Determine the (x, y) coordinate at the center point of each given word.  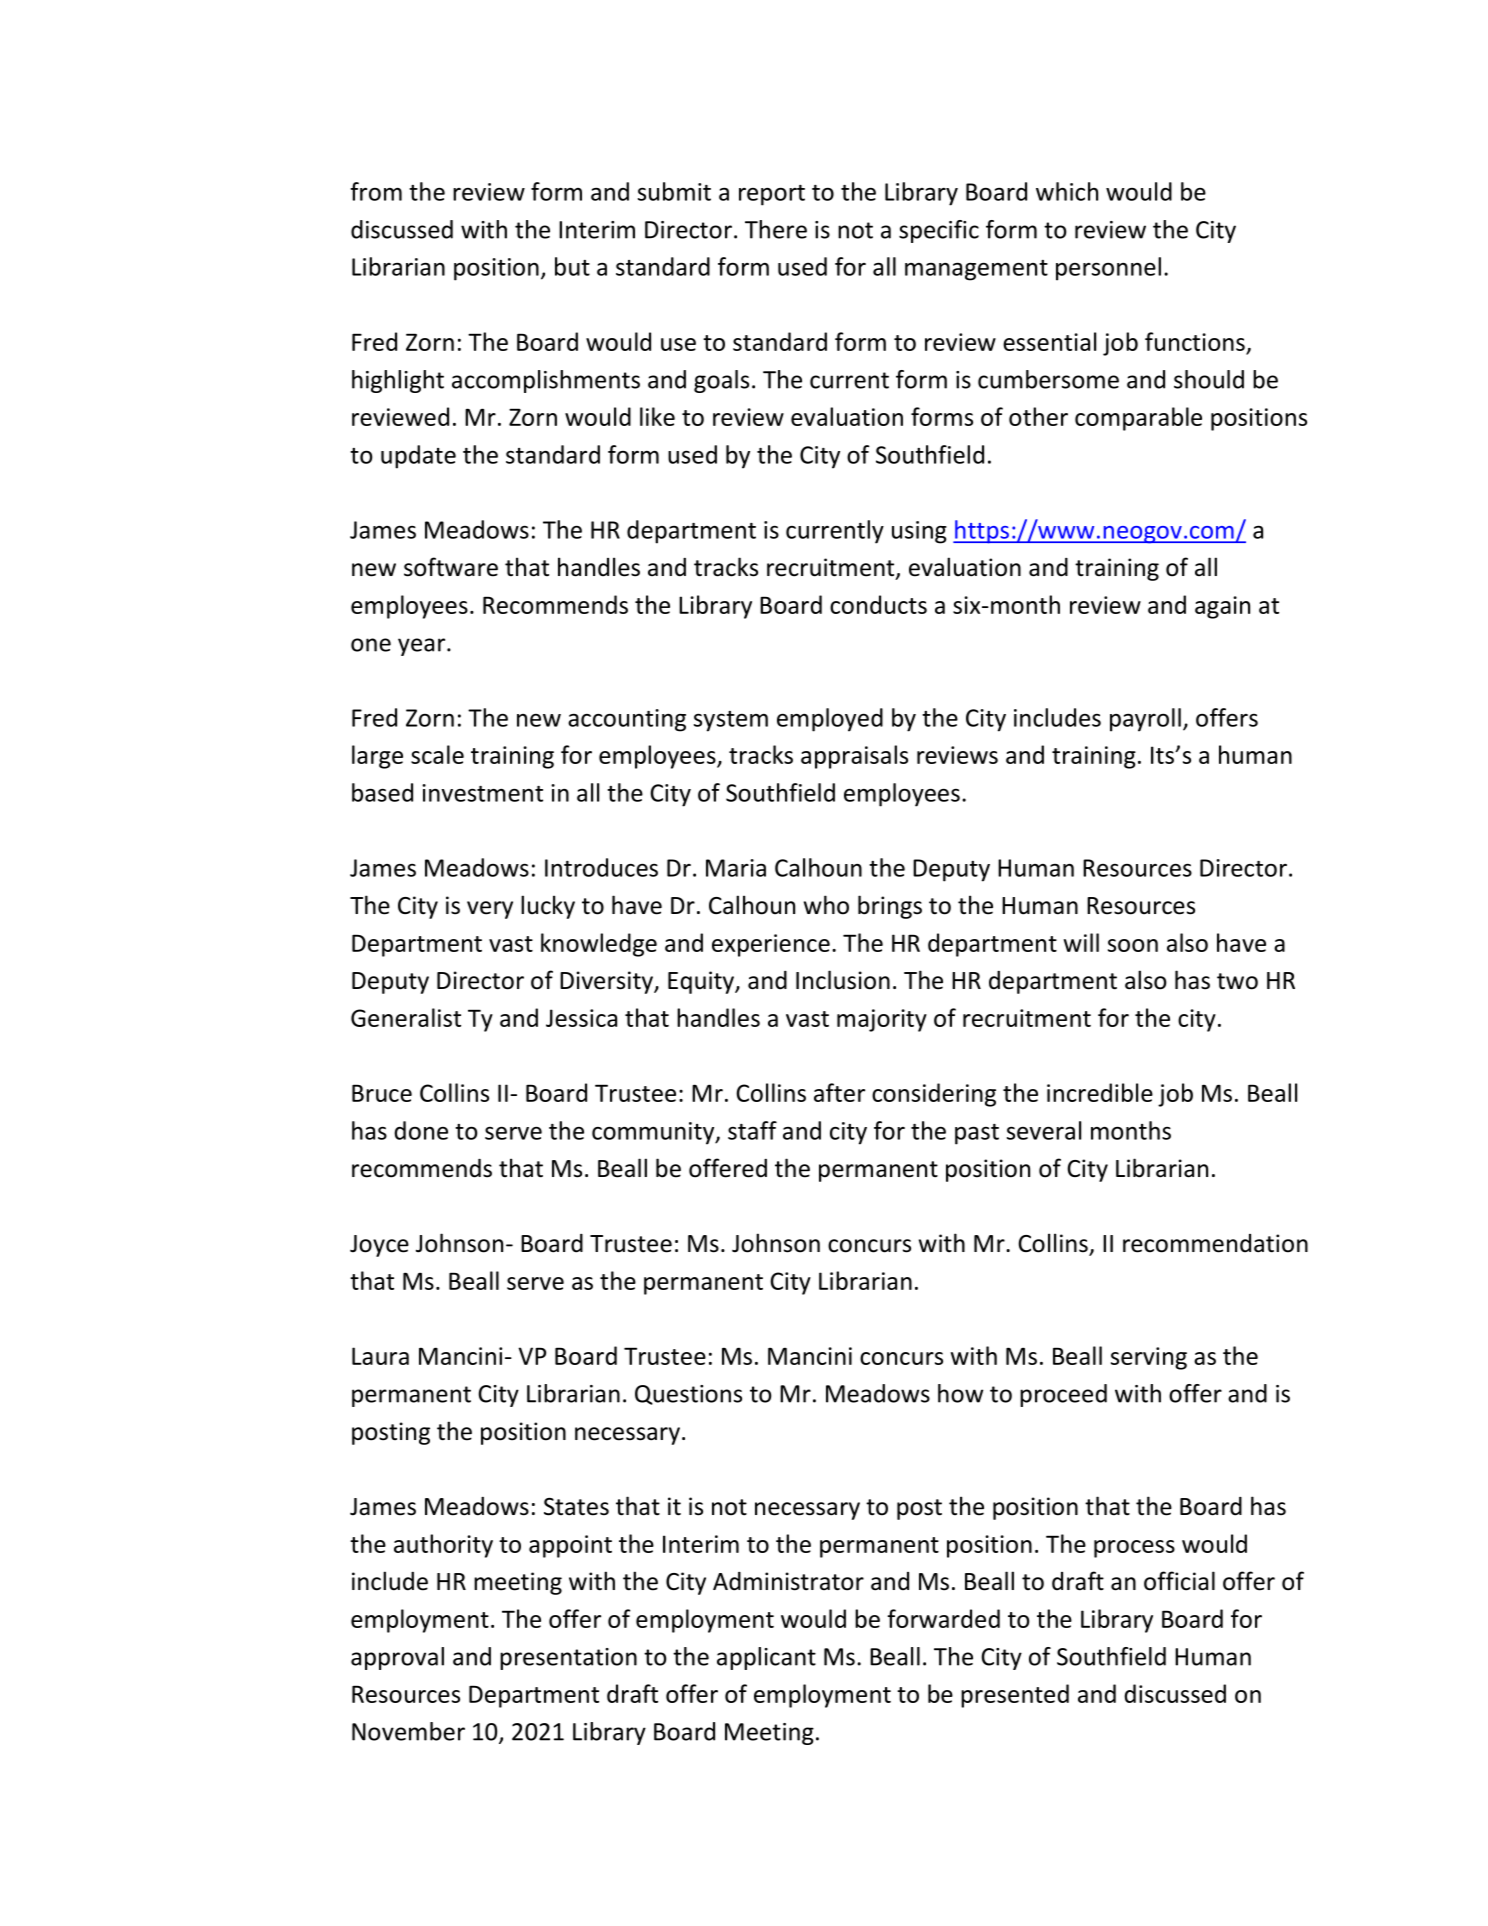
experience (771, 945)
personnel (1108, 269)
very (490, 910)
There (776, 229)
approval (397, 1658)
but (572, 266)
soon (1133, 945)
